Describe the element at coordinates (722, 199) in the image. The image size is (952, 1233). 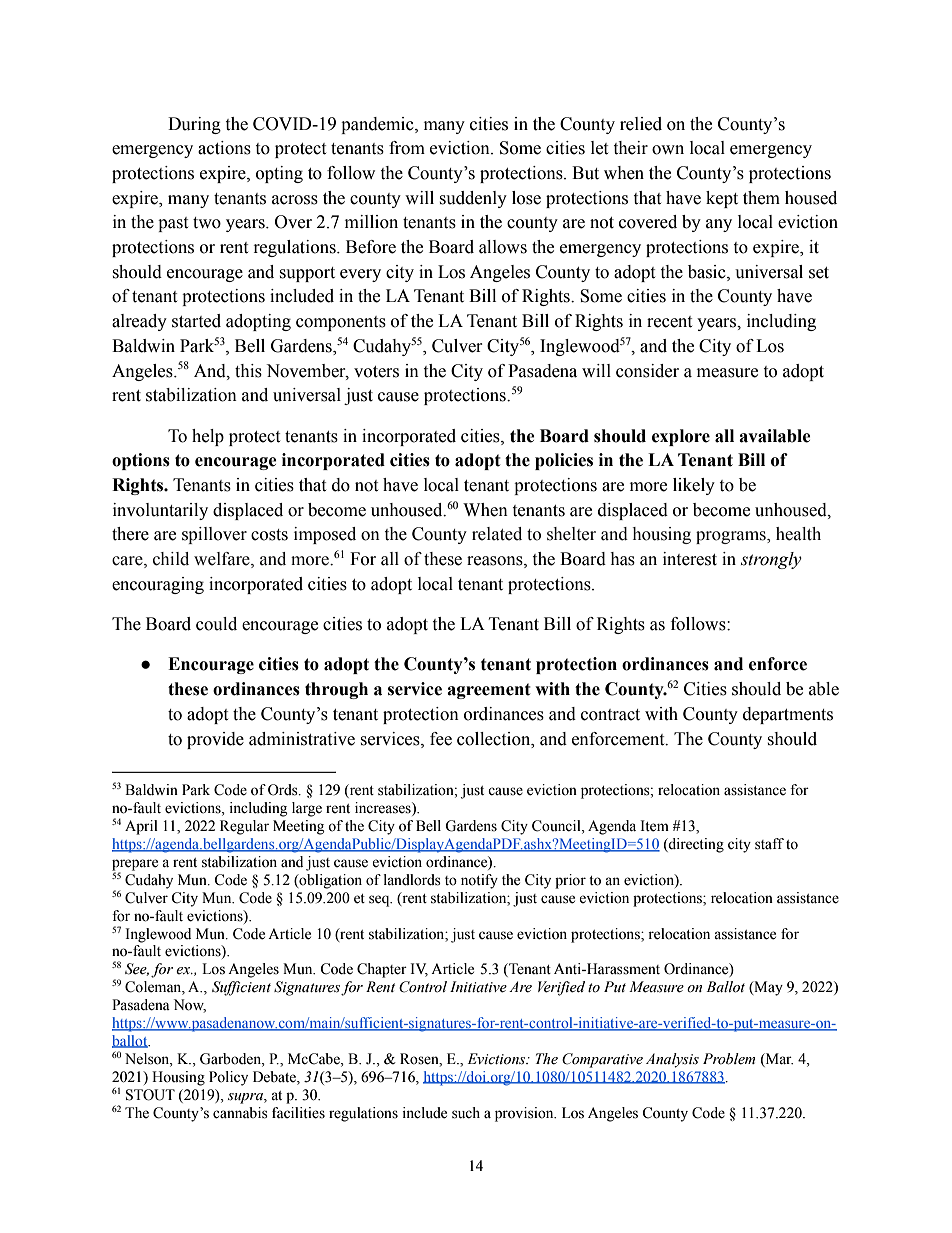
I see `kept` at that location.
